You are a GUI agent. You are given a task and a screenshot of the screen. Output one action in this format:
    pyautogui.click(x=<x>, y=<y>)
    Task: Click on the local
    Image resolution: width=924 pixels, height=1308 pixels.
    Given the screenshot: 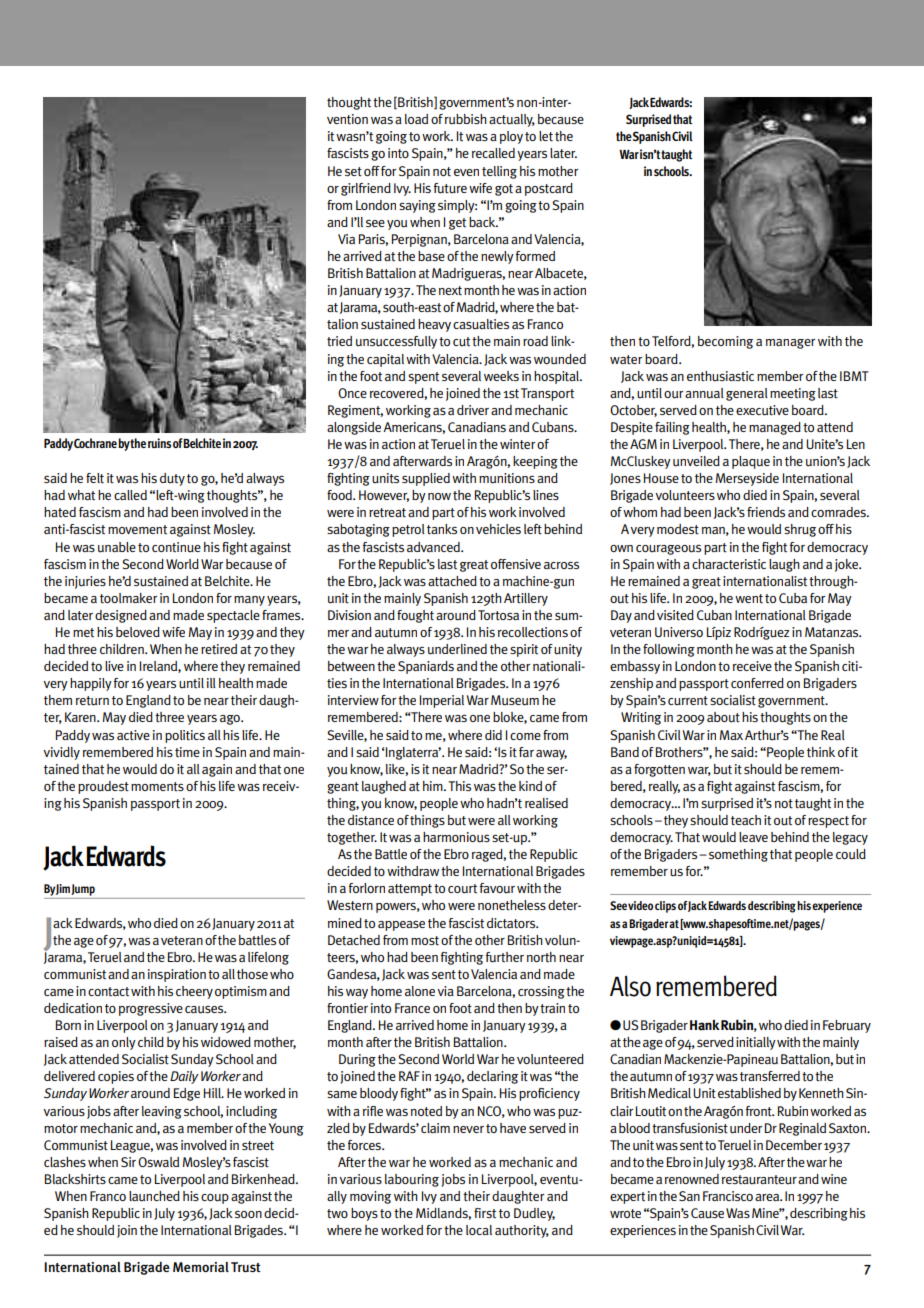 What is the action you would take?
    pyautogui.click(x=479, y=1230)
